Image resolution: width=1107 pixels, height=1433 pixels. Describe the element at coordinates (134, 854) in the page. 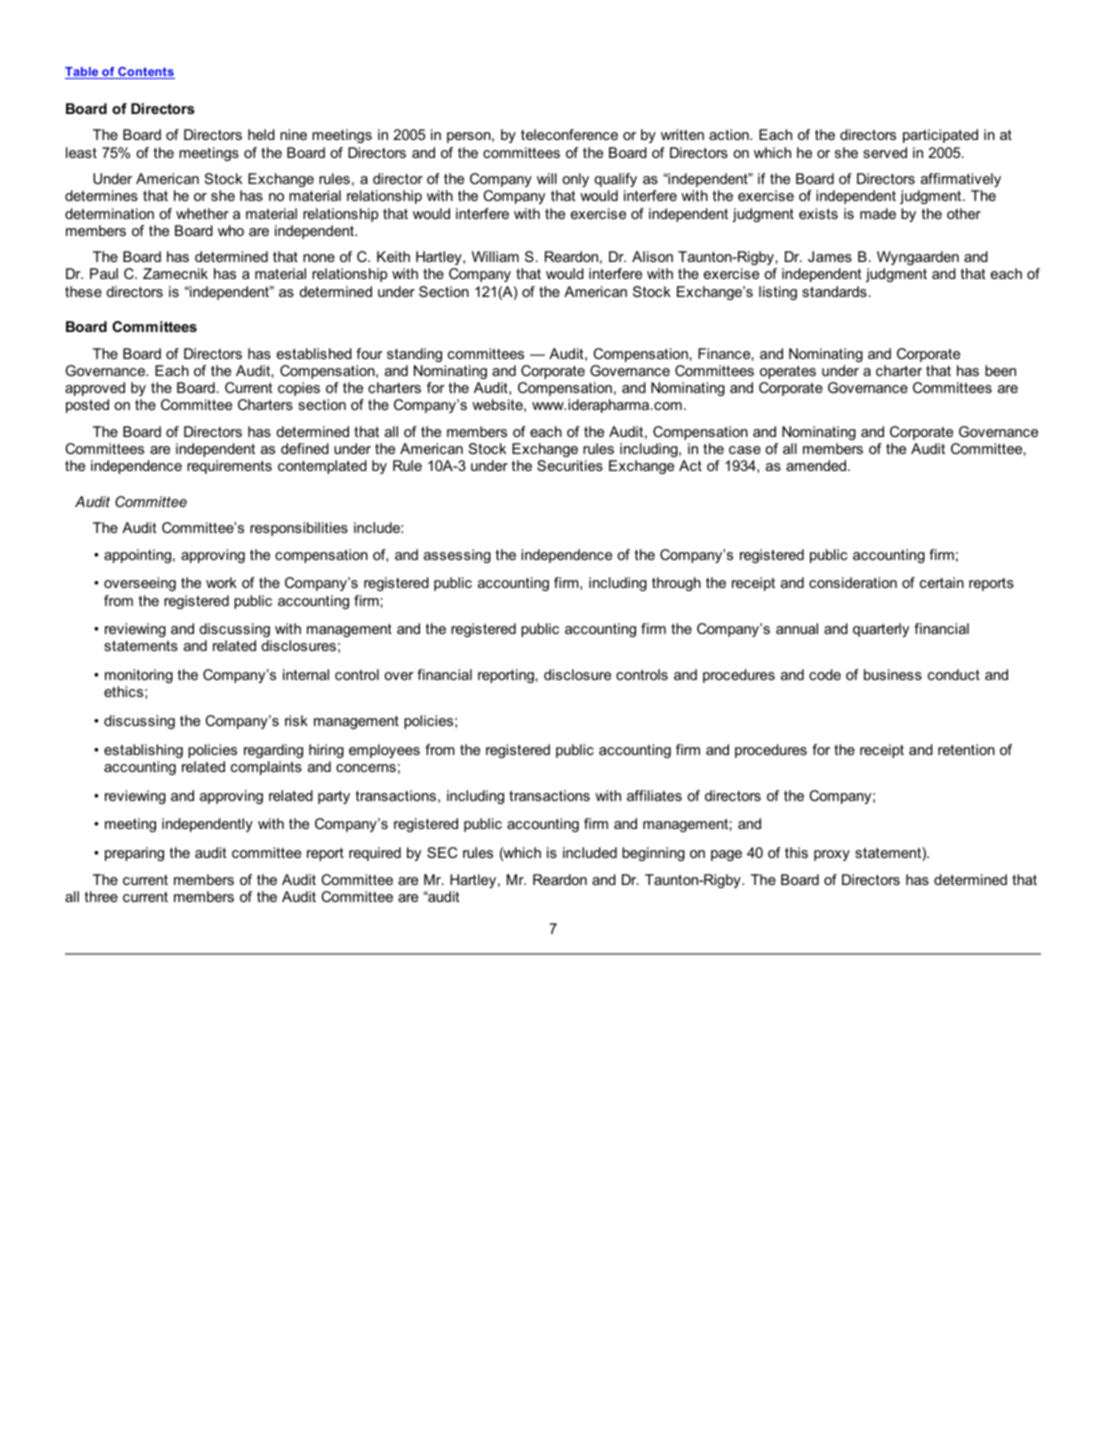

I see `preparing` at that location.
